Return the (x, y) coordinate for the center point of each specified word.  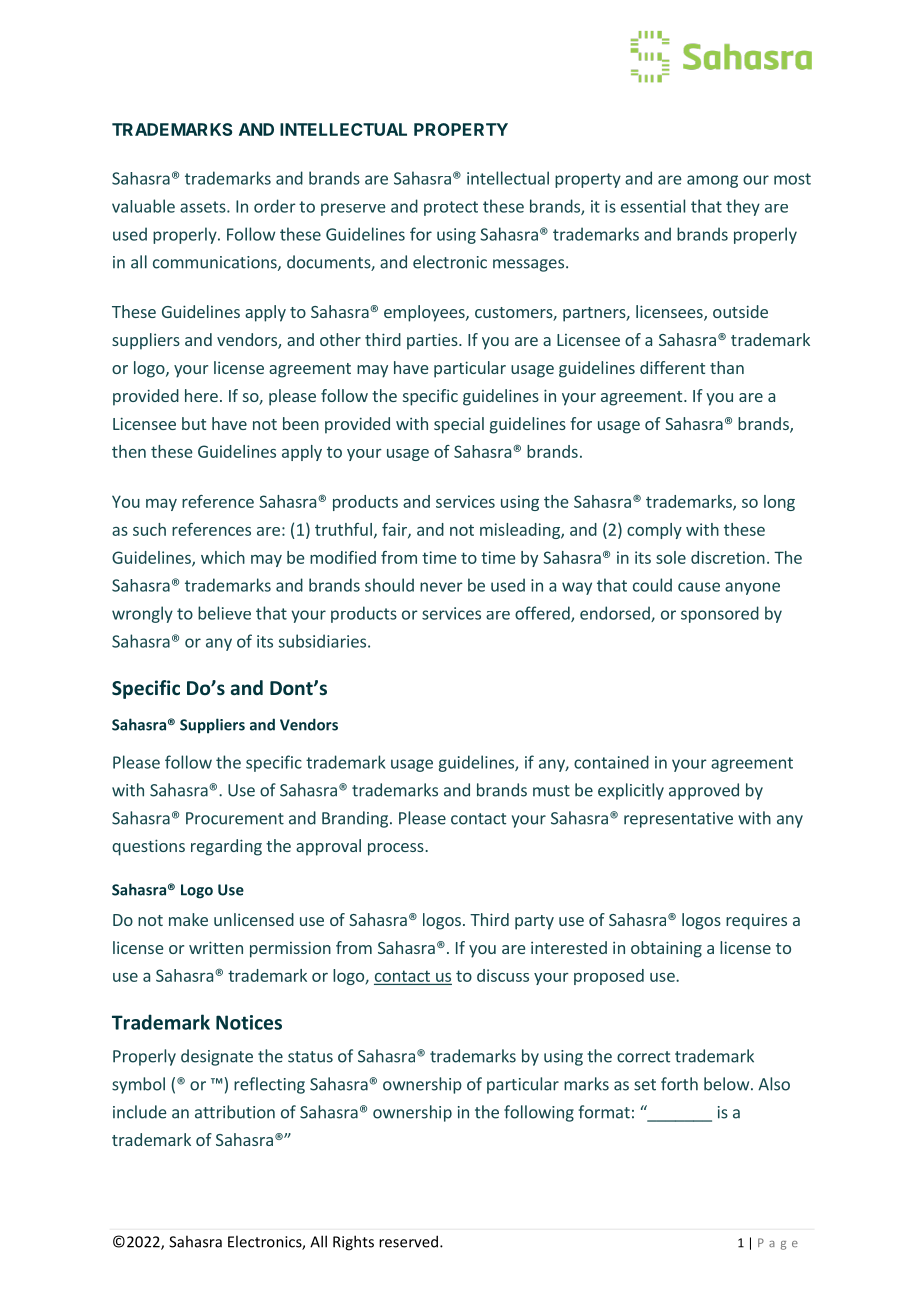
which (223, 557)
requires (756, 921)
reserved (408, 1241)
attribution (235, 1112)
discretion (728, 557)
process (397, 849)
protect (451, 208)
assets (204, 207)
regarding (226, 847)
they (743, 207)
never (441, 587)
